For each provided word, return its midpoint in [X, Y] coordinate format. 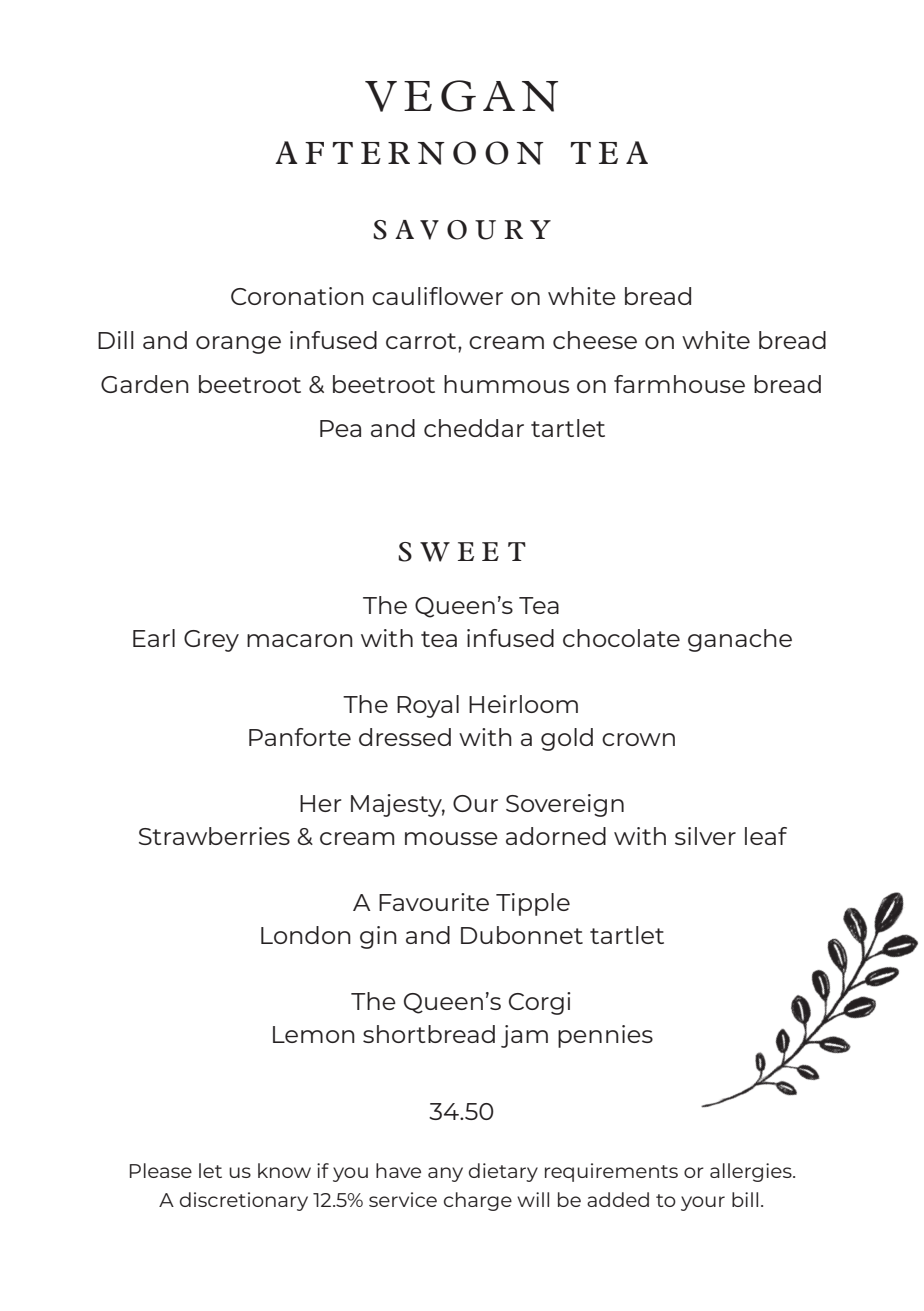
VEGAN [461, 96]
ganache [740, 640]
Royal [428, 706]
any [445, 1174]
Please [161, 1170]
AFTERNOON [409, 153]
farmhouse [679, 384]
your [703, 1203]
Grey [211, 641]
